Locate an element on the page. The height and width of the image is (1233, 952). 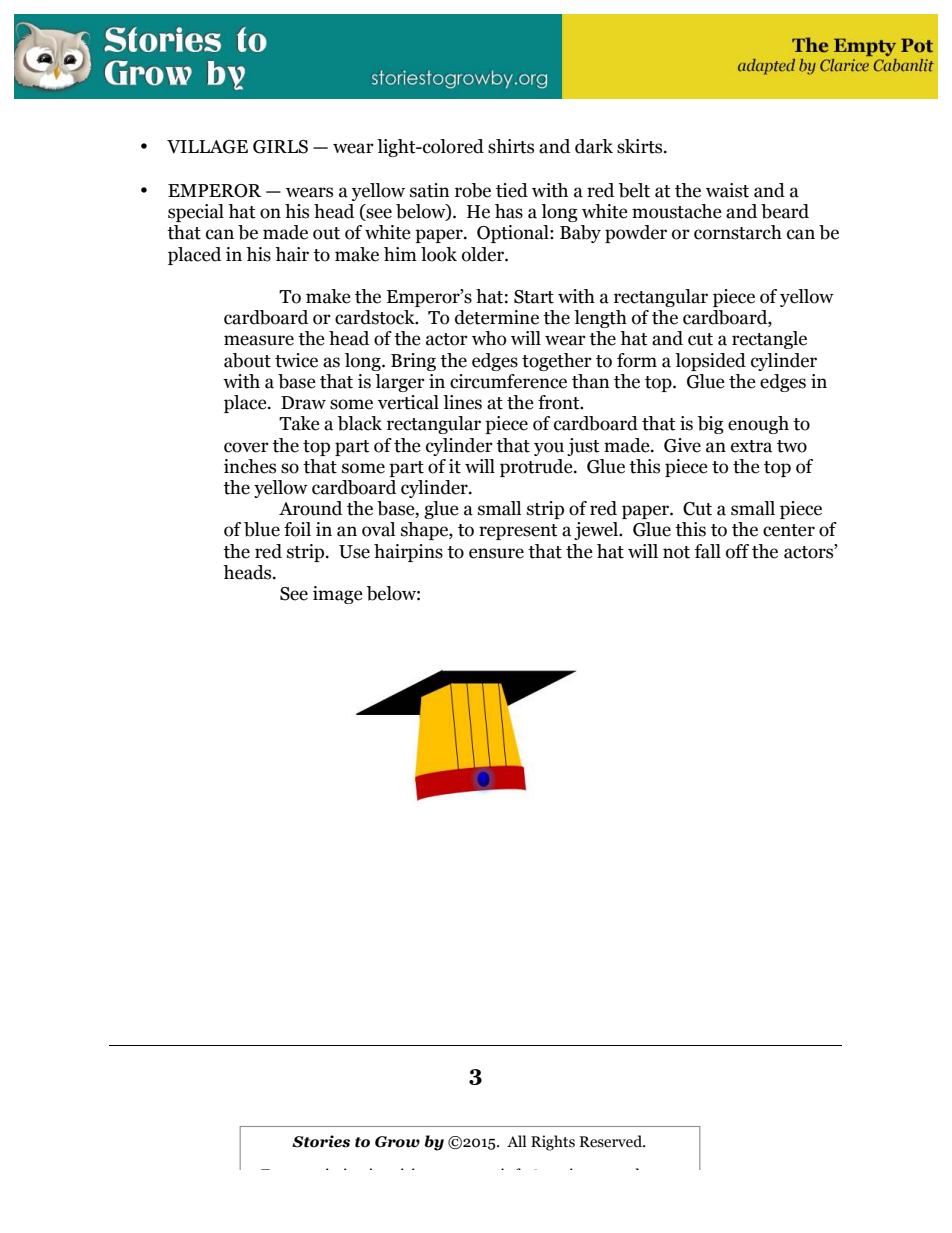
GIRLS is located at coordinates (280, 147).
